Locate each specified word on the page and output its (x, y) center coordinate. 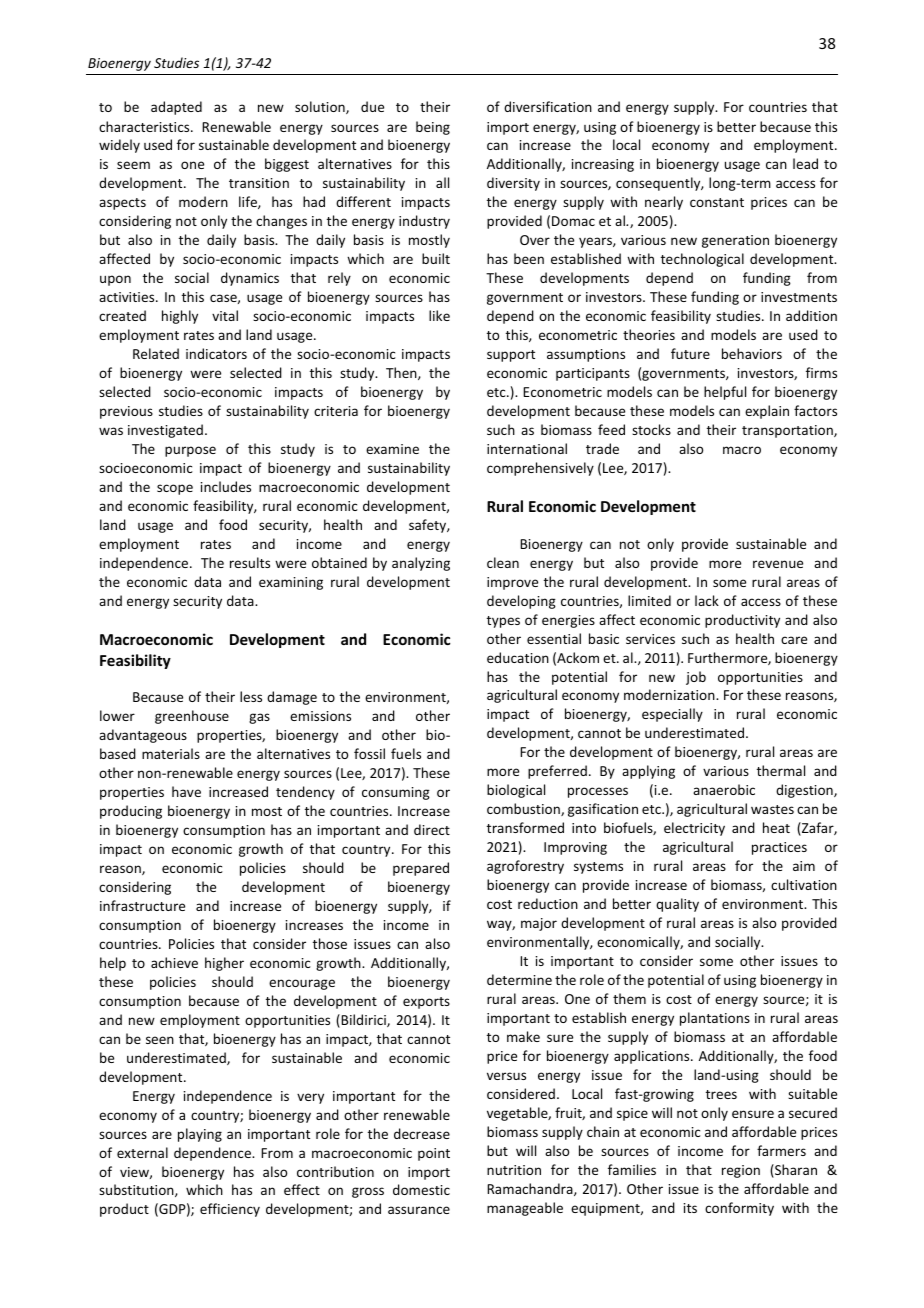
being (433, 128)
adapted (176, 108)
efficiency (230, 1210)
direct (432, 829)
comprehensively (540, 469)
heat (776, 827)
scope (175, 489)
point (434, 1154)
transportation (788, 431)
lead (805, 163)
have (186, 791)
